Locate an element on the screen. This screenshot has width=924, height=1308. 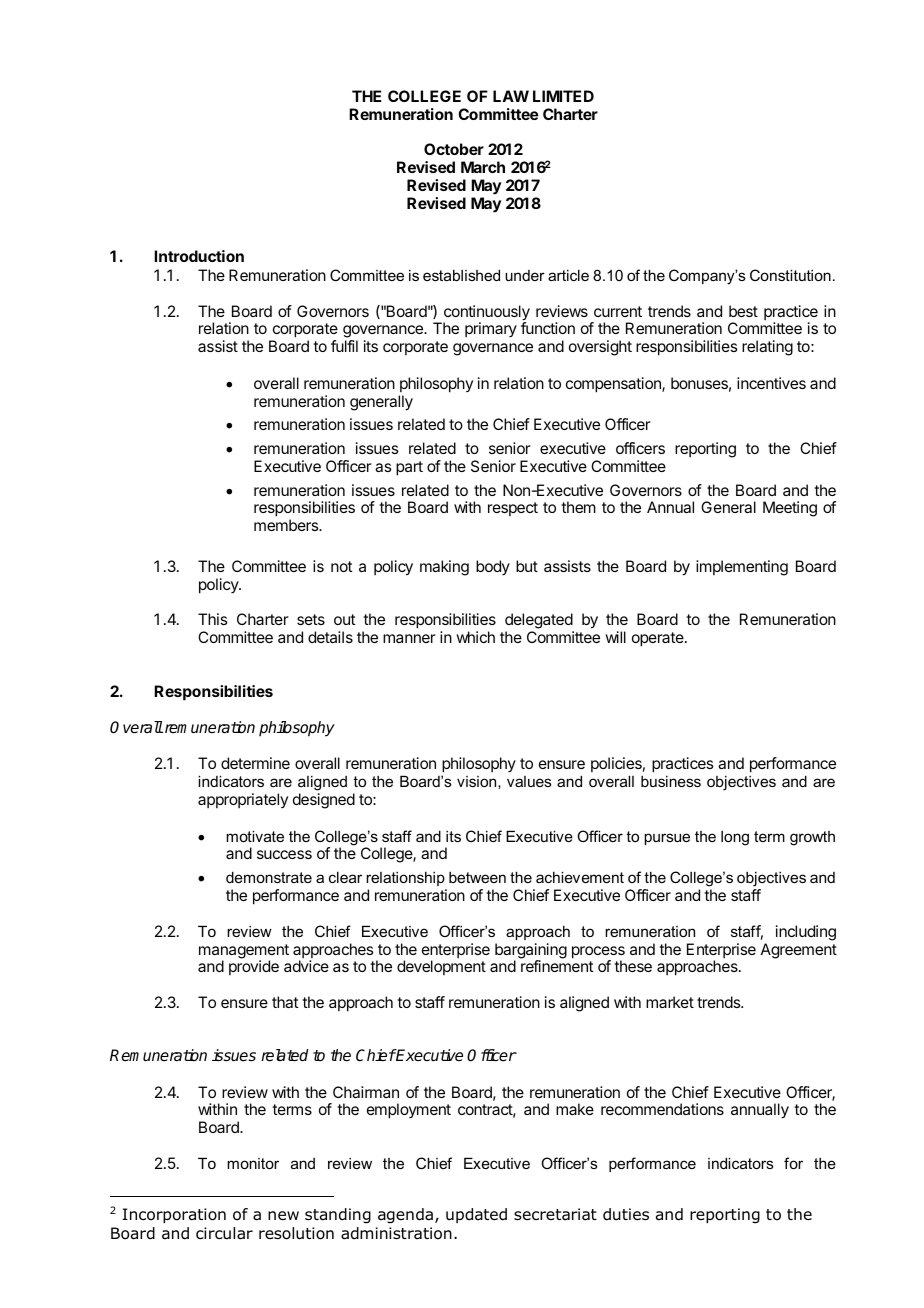
which is located at coordinates (475, 637).
